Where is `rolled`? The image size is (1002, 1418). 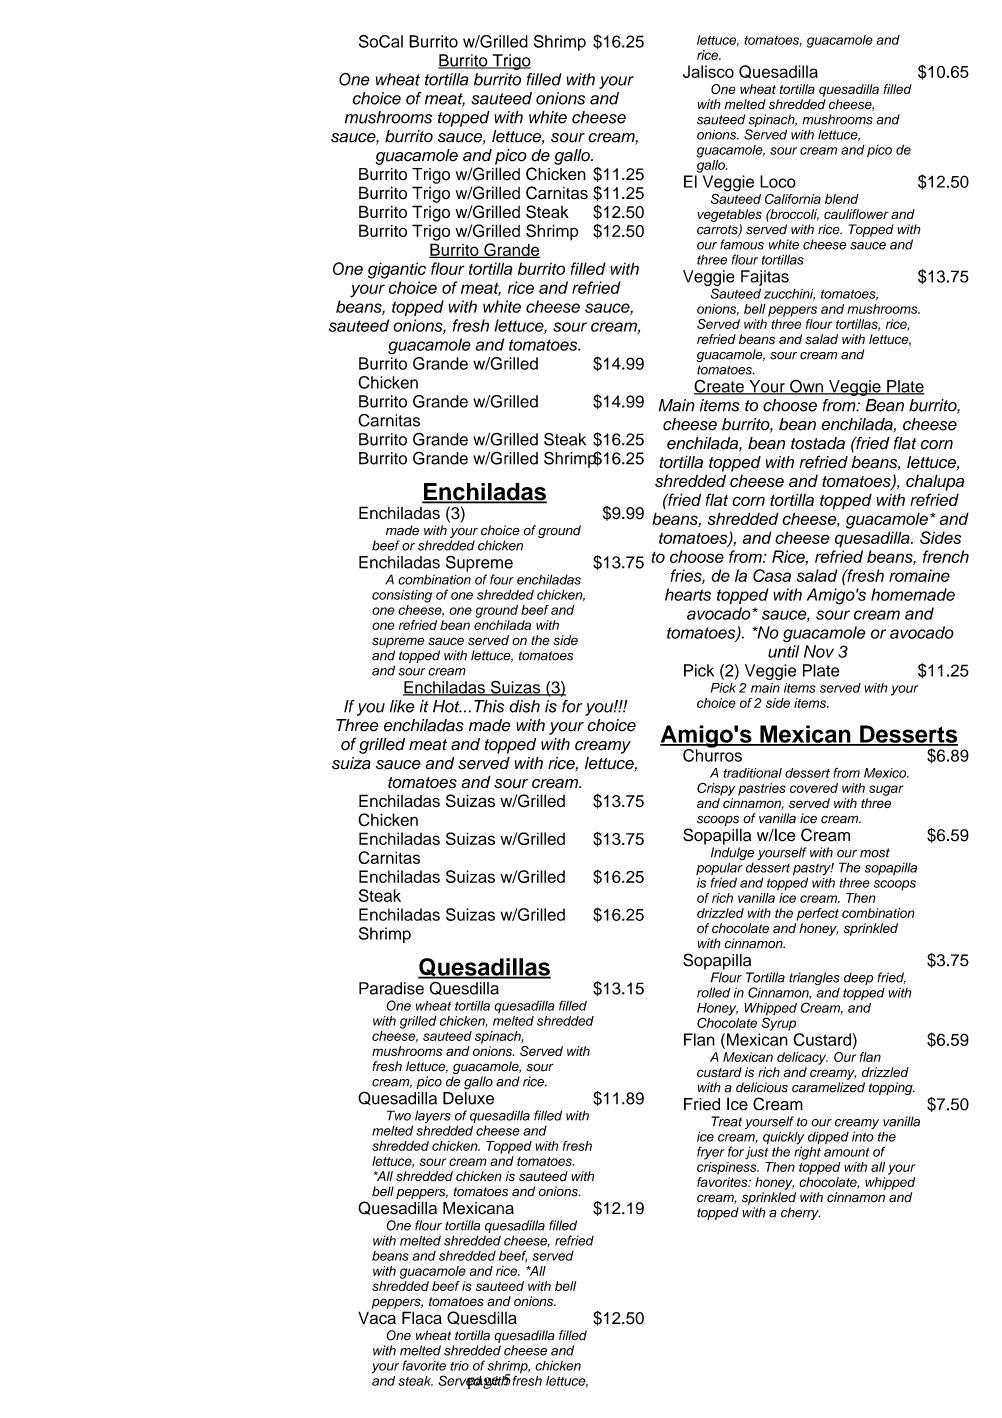
rolled is located at coordinates (713, 992).
